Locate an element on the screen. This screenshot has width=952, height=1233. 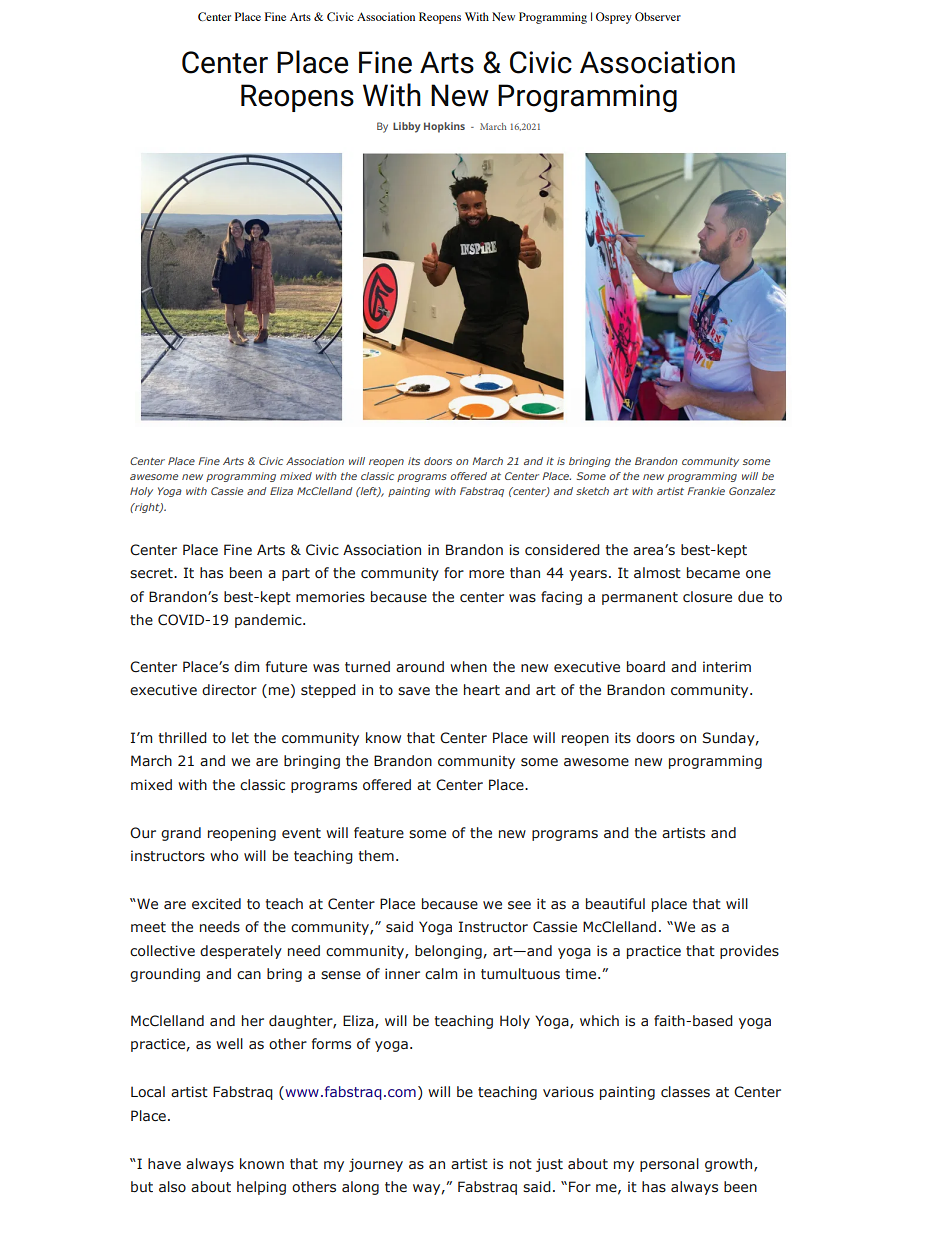
part is located at coordinates (296, 574).
